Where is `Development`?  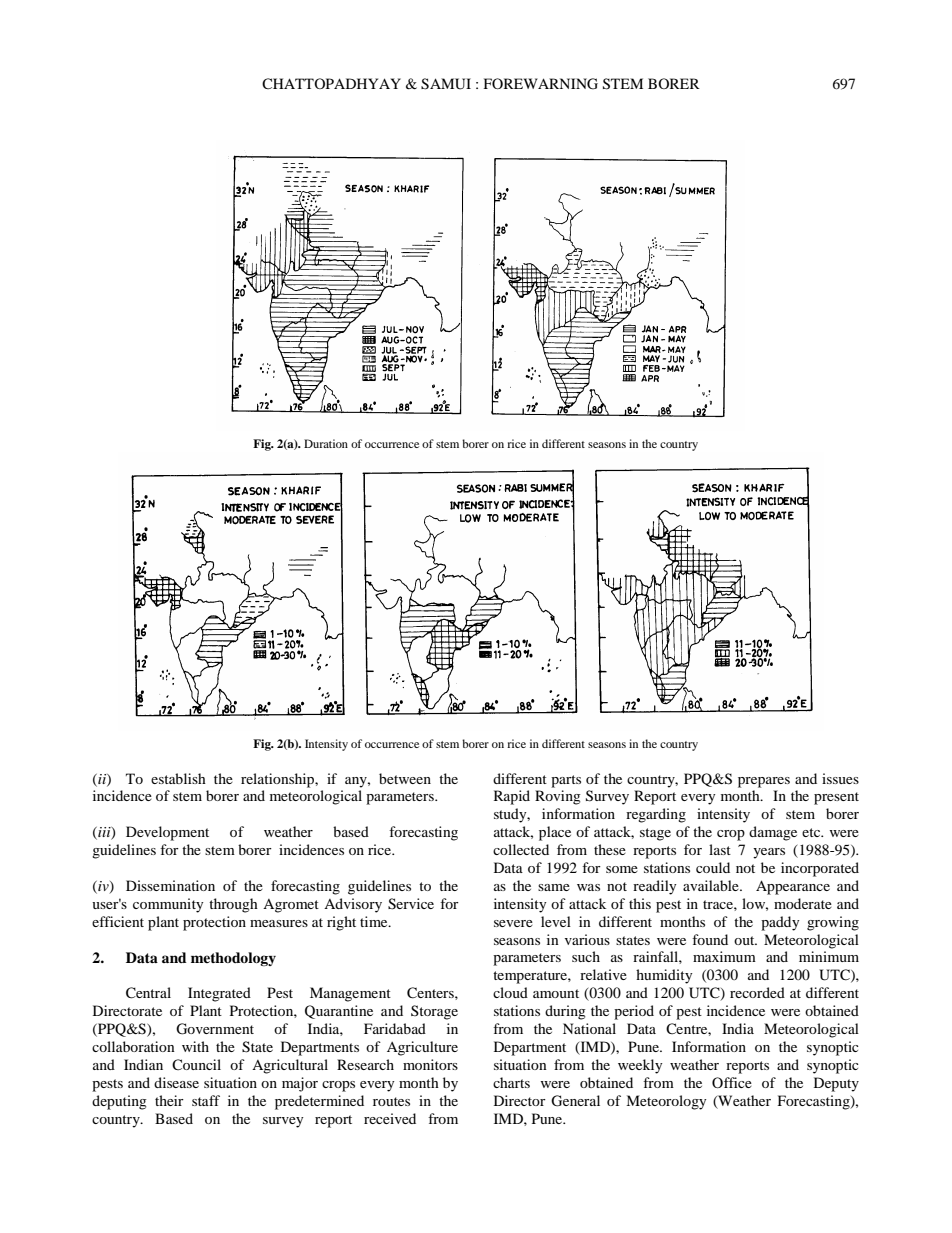 Development is located at coordinates (167, 833).
